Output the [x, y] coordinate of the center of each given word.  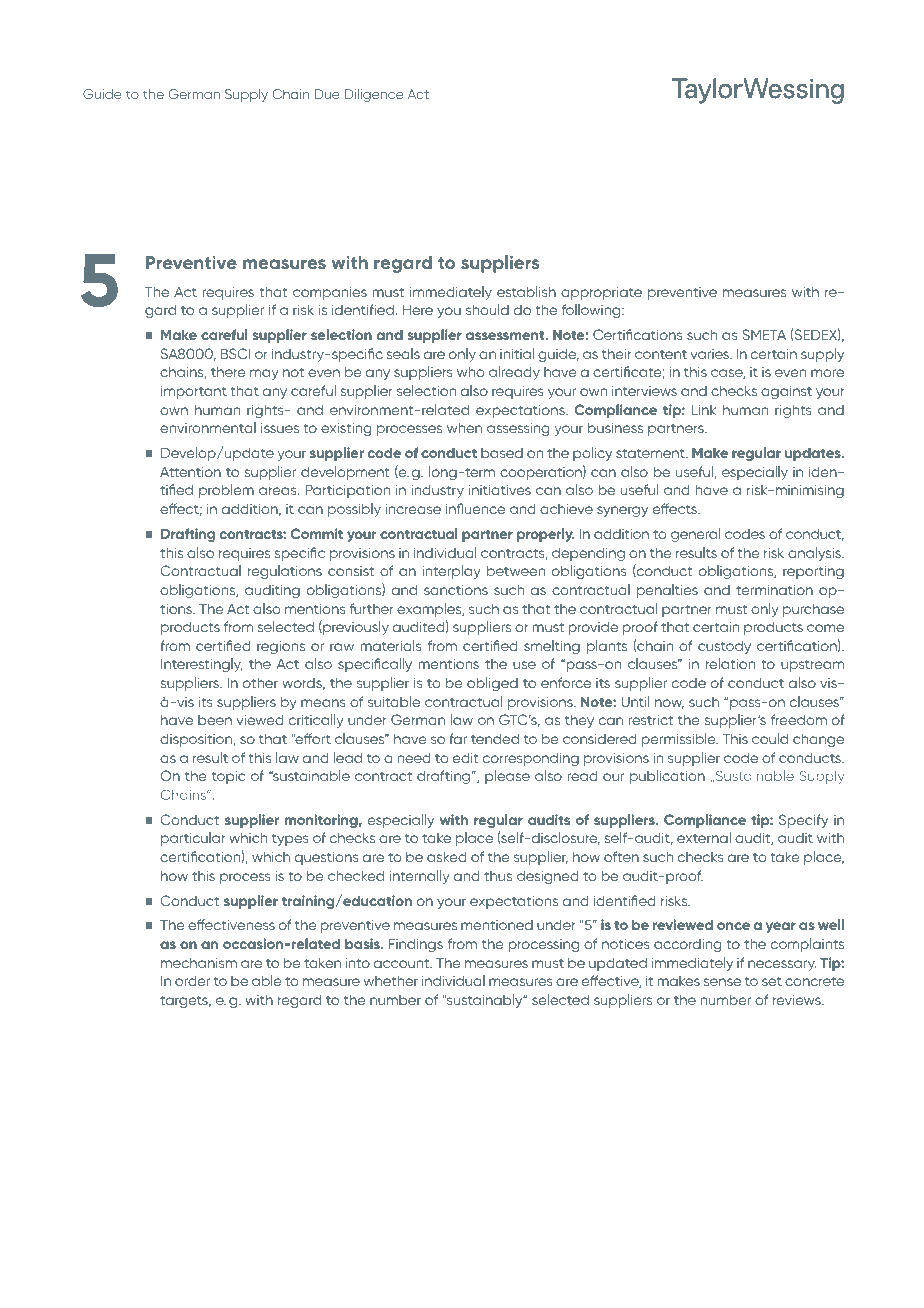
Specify [803, 821]
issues [280, 428]
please [507, 777]
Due [327, 94]
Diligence [374, 95]
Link [704, 409]
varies [711, 354]
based [502, 453]
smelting [552, 647]
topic [228, 777]
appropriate [601, 293]
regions [281, 647]
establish [526, 291]
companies [330, 293]
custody [724, 647]
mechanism [199, 963]
